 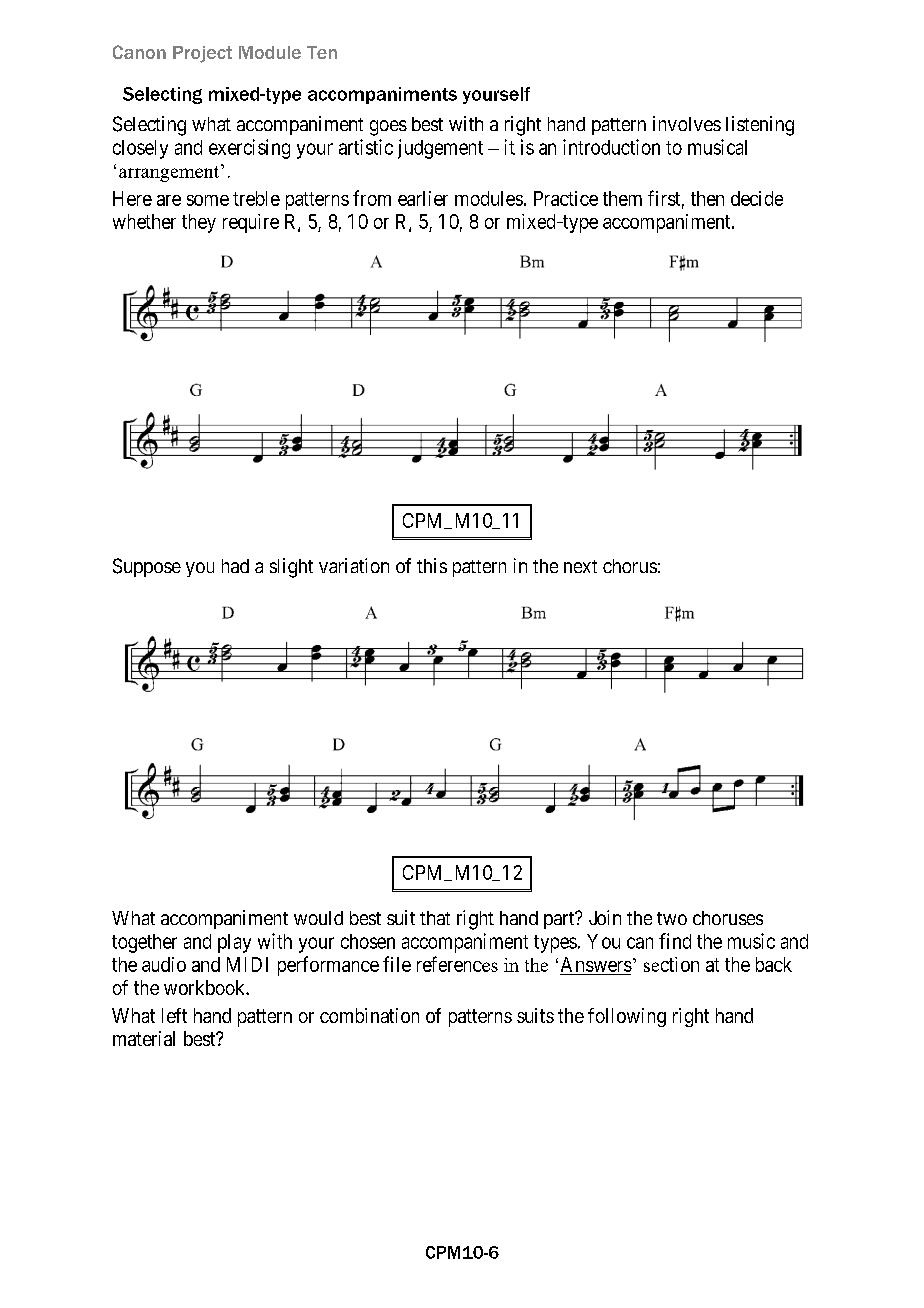 What do you see at coordinates (354, 565) in the document?
I see `variation` at bounding box center [354, 565].
